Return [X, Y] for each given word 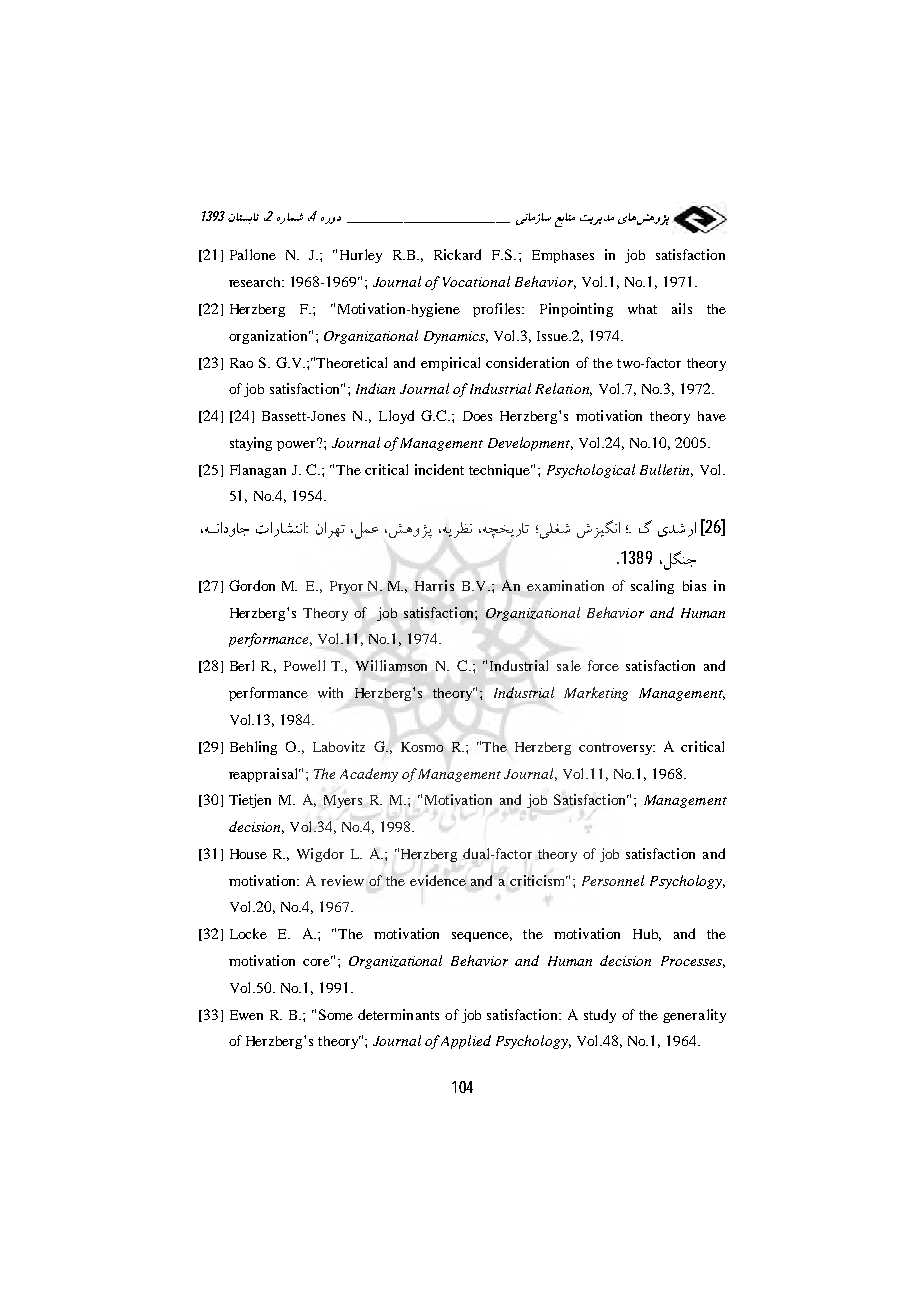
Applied [466, 1042]
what [642, 309]
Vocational [476, 281]
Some [336, 1014]
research [256, 282]
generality [694, 1016]
